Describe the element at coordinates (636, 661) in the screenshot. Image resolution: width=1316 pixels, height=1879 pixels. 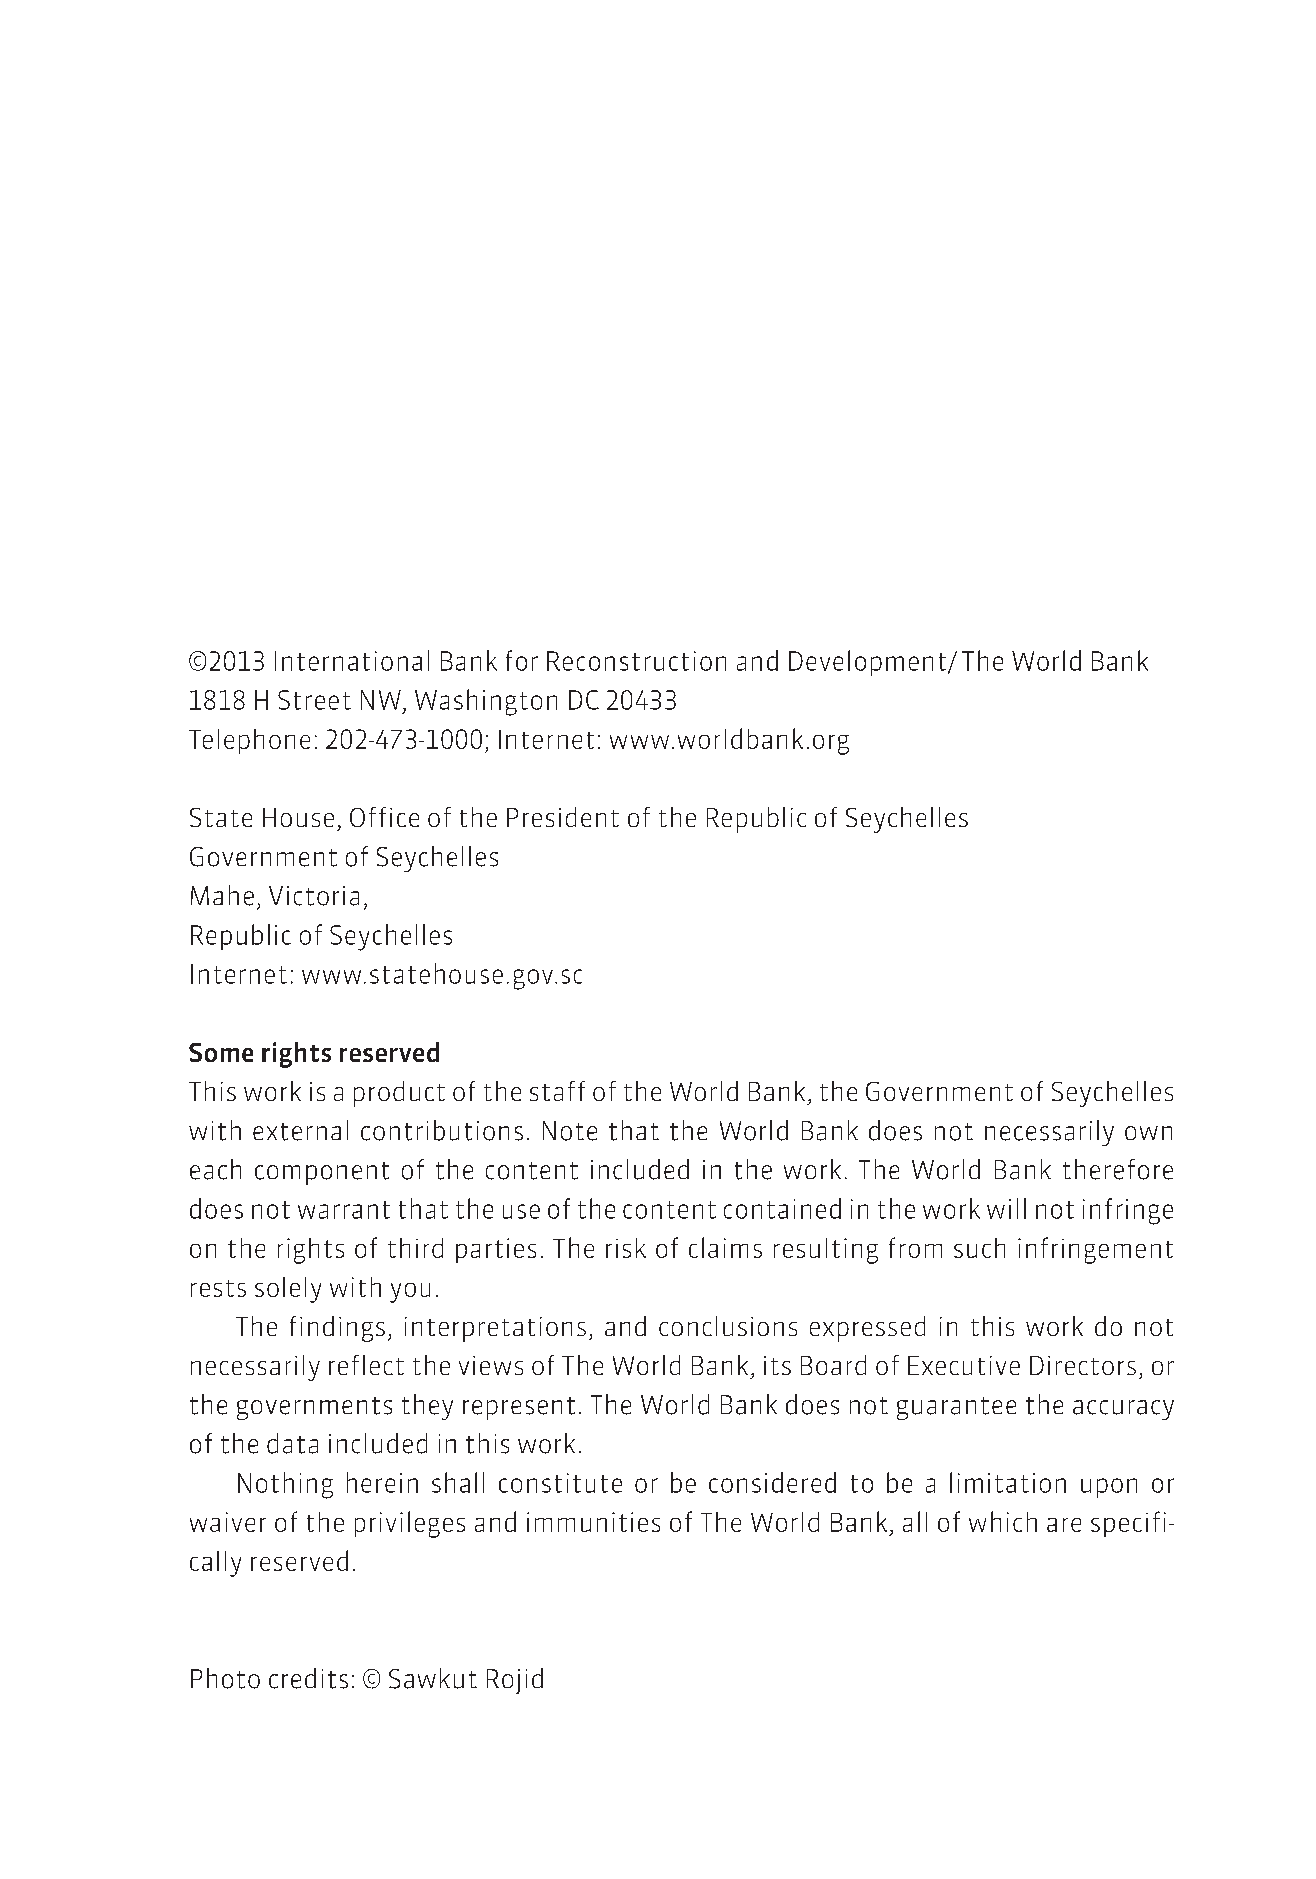
I see `Reconstruction` at that location.
